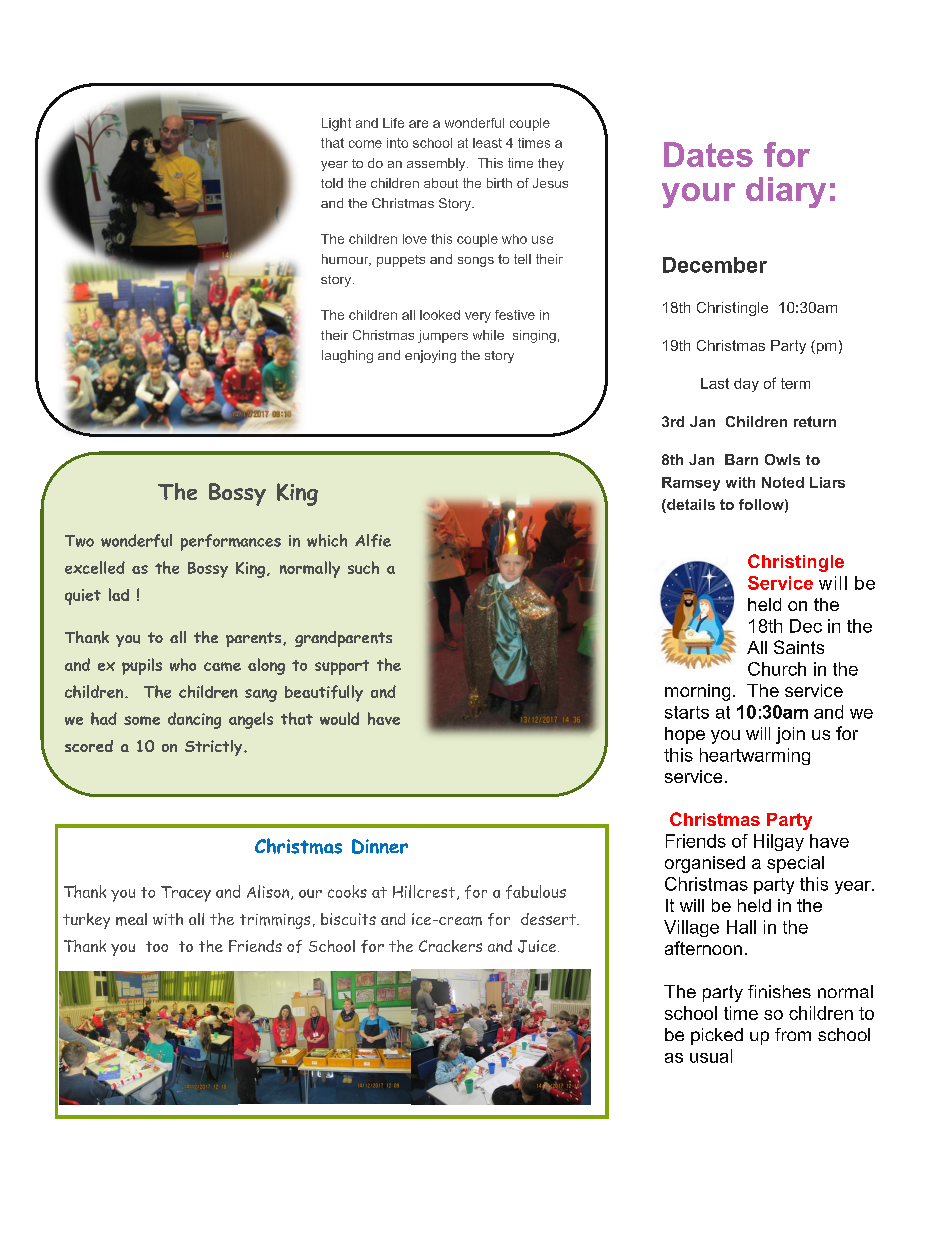 Image resolution: width=952 pixels, height=1233 pixels. What do you see at coordinates (231, 542) in the document?
I see `performances` at bounding box center [231, 542].
